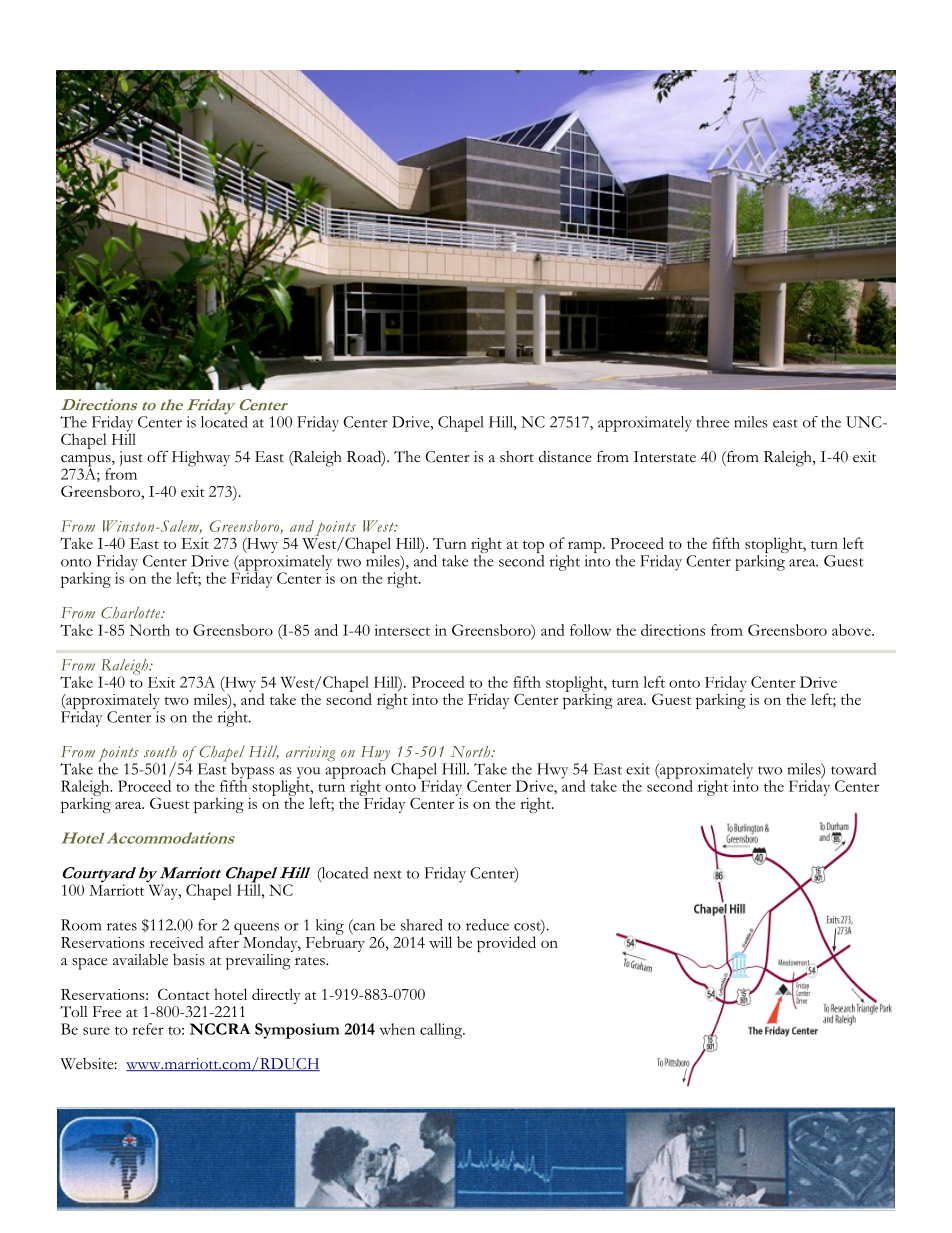  What do you see at coordinates (517, 457) in the document?
I see `short` at bounding box center [517, 457].
